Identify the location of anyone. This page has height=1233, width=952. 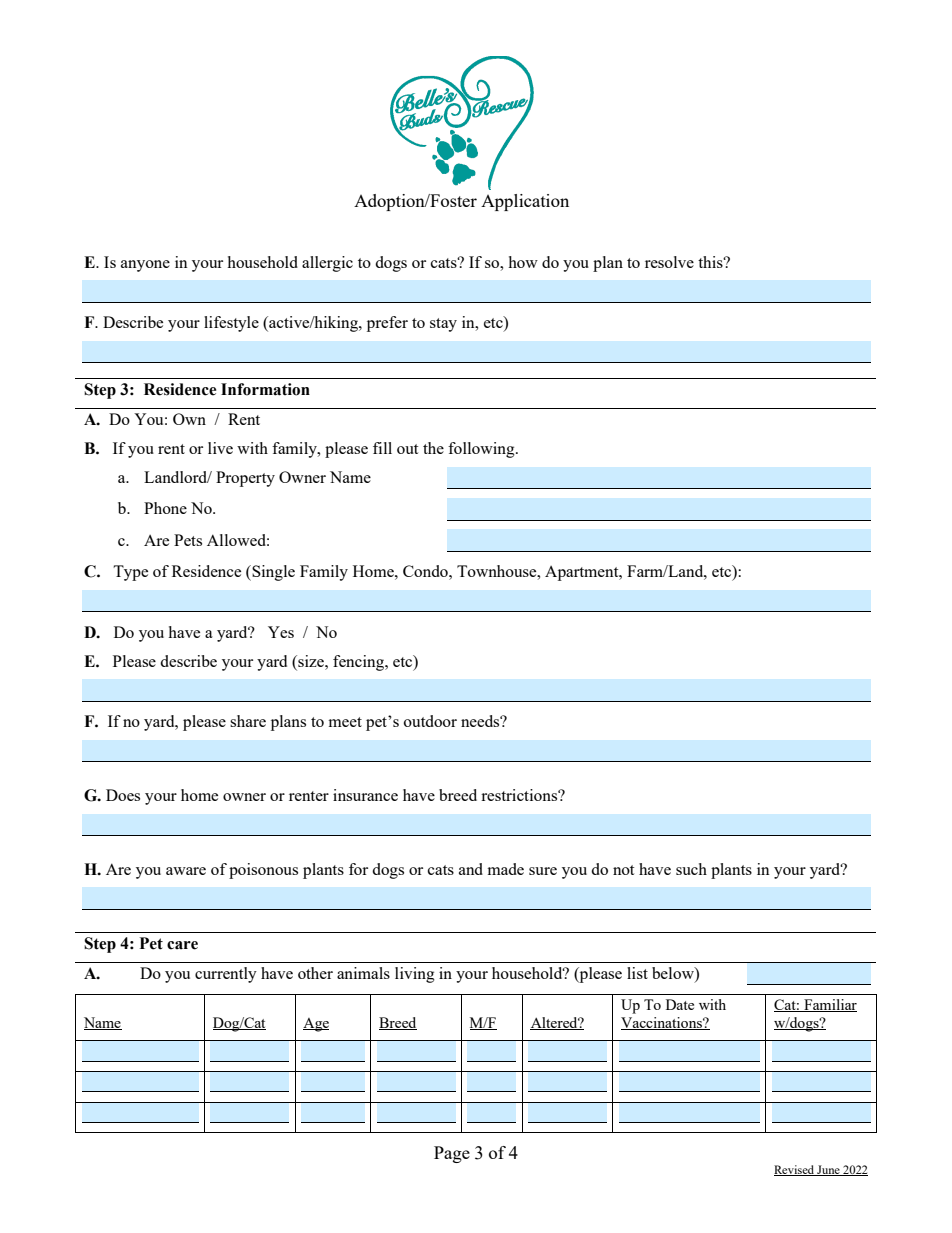
(145, 266).
